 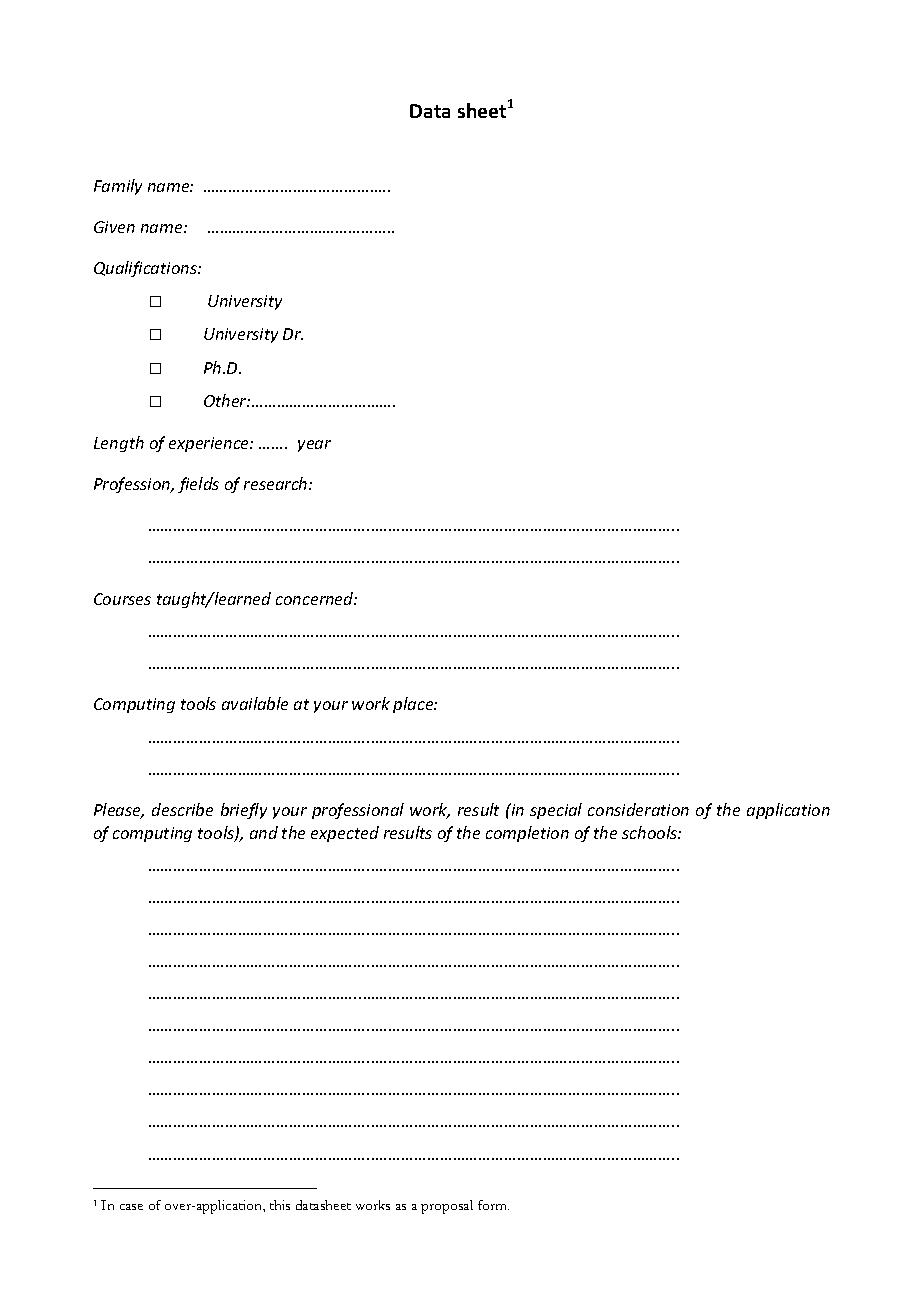 I want to click on proposal, so click(x=447, y=1207).
